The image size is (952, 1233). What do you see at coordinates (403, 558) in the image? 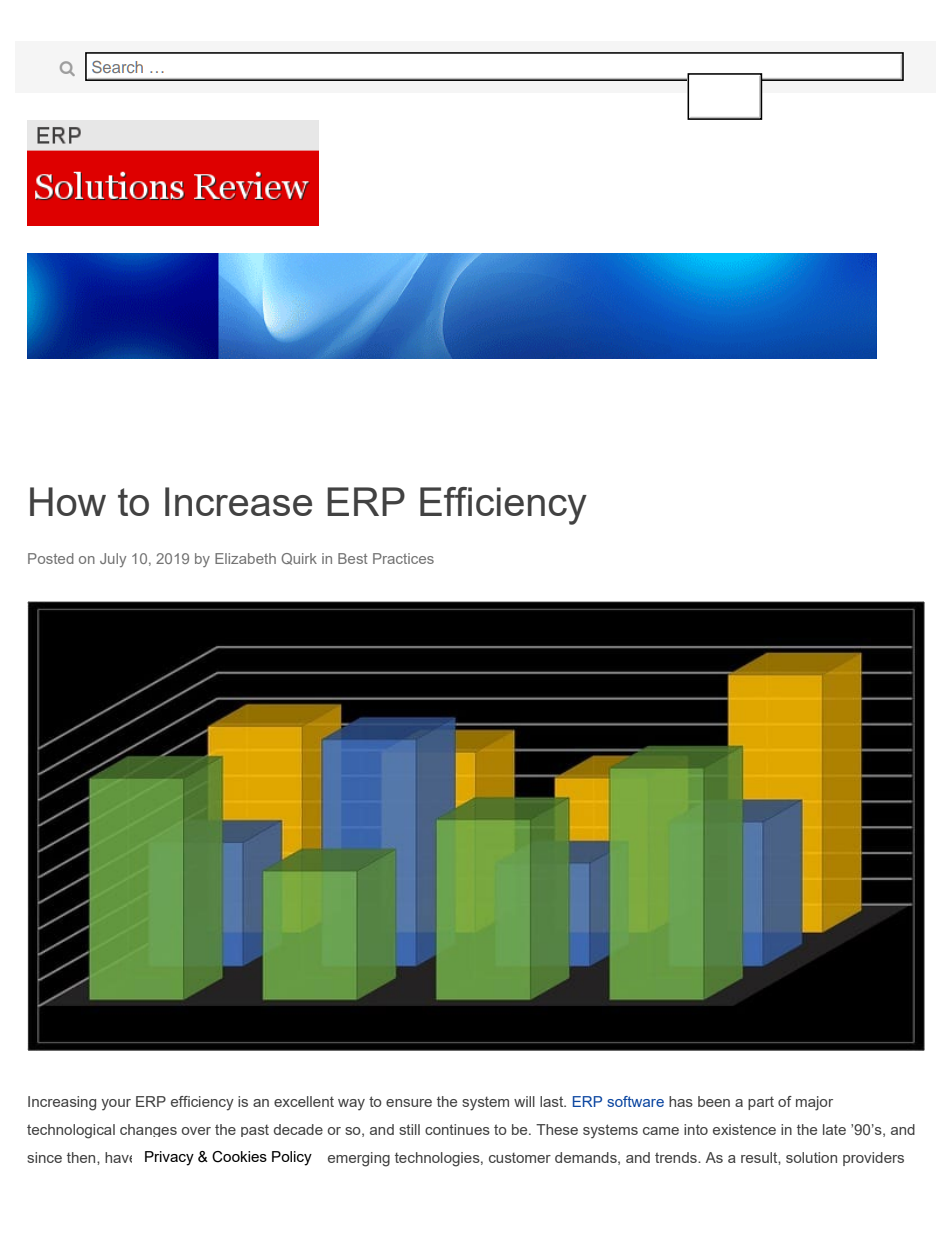
I see `Practices` at bounding box center [403, 558].
